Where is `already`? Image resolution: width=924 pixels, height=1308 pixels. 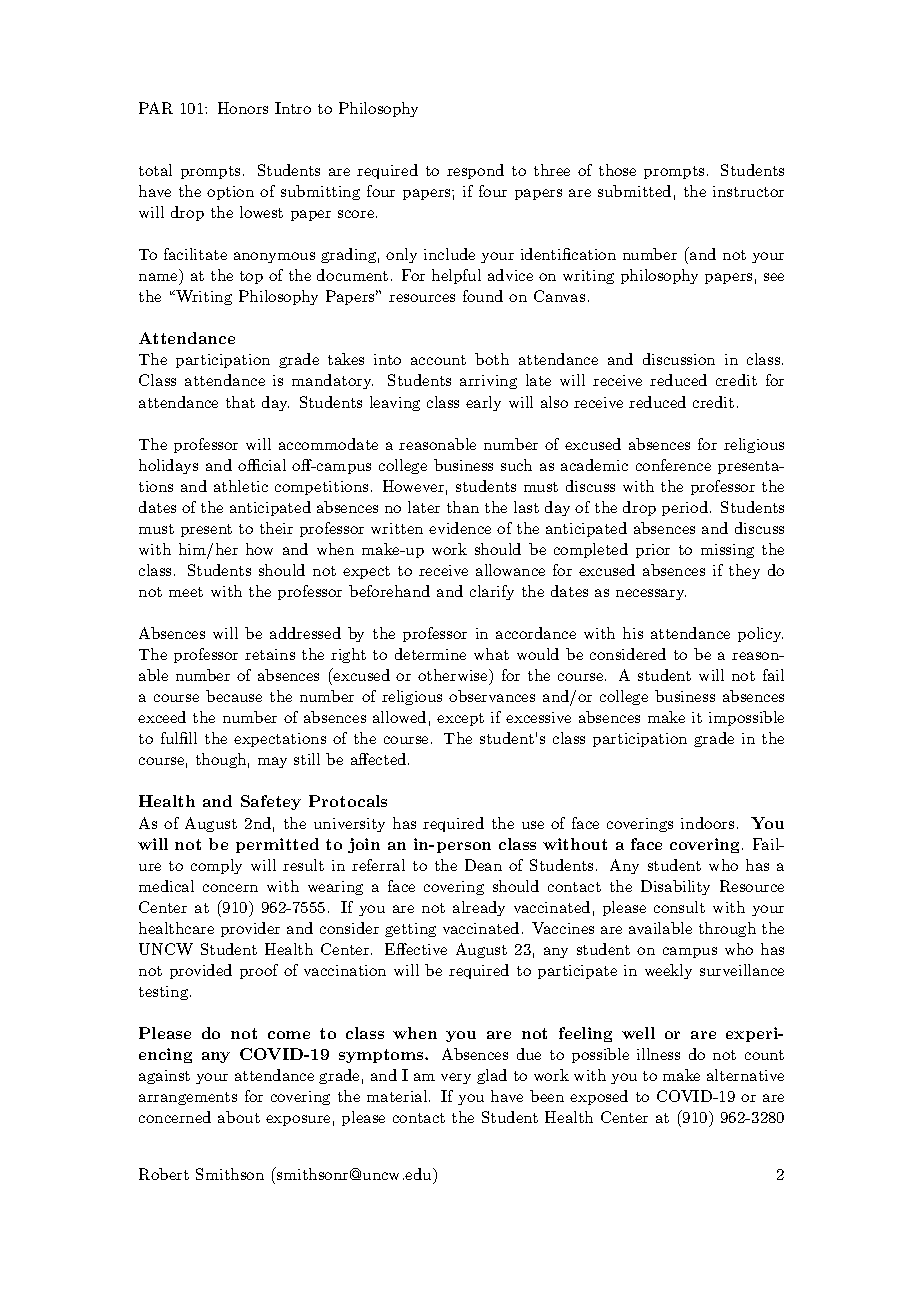 already is located at coordinates (479, 908).
